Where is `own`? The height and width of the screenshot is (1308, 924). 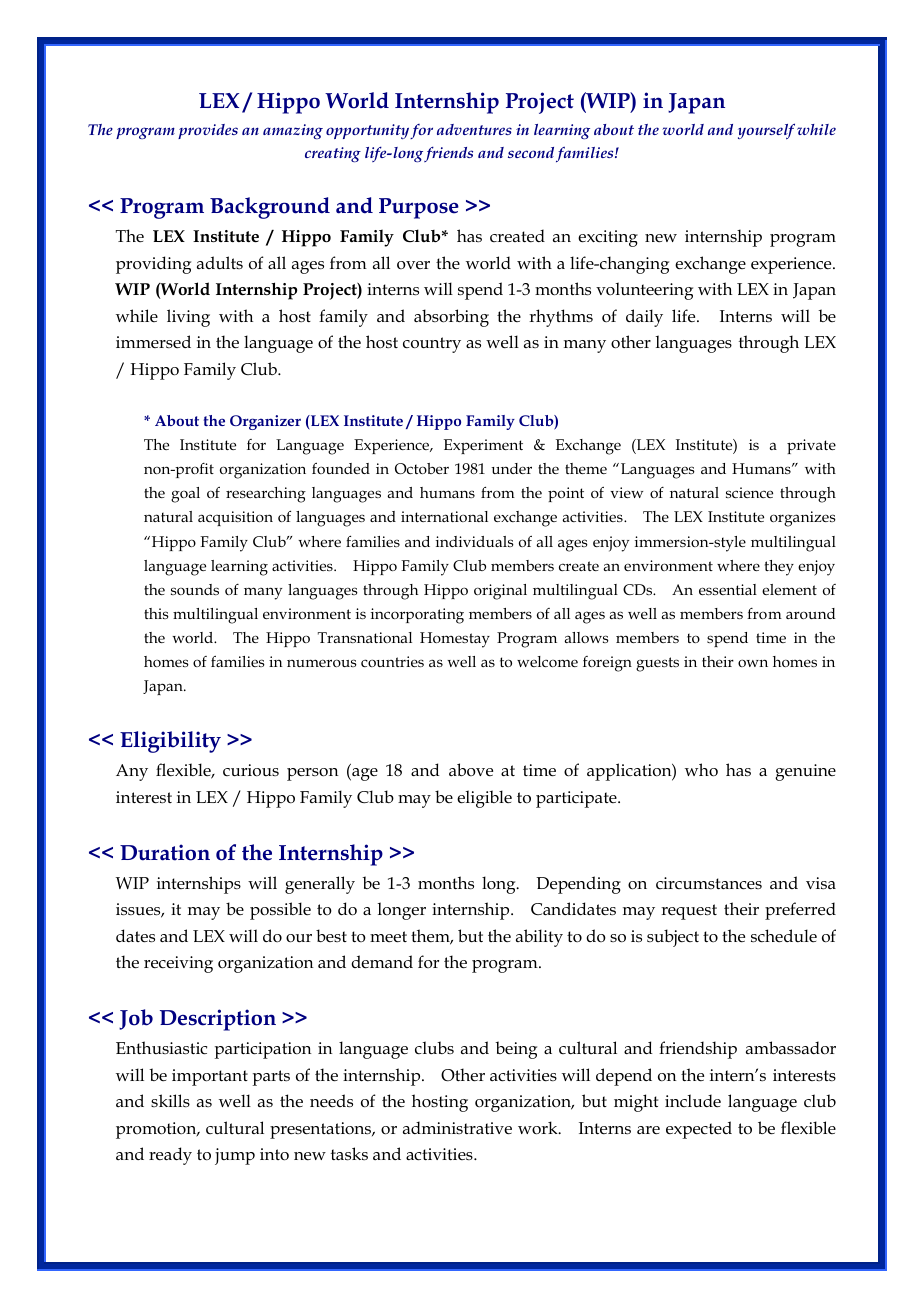 own is located at coordinates (753, 663).
